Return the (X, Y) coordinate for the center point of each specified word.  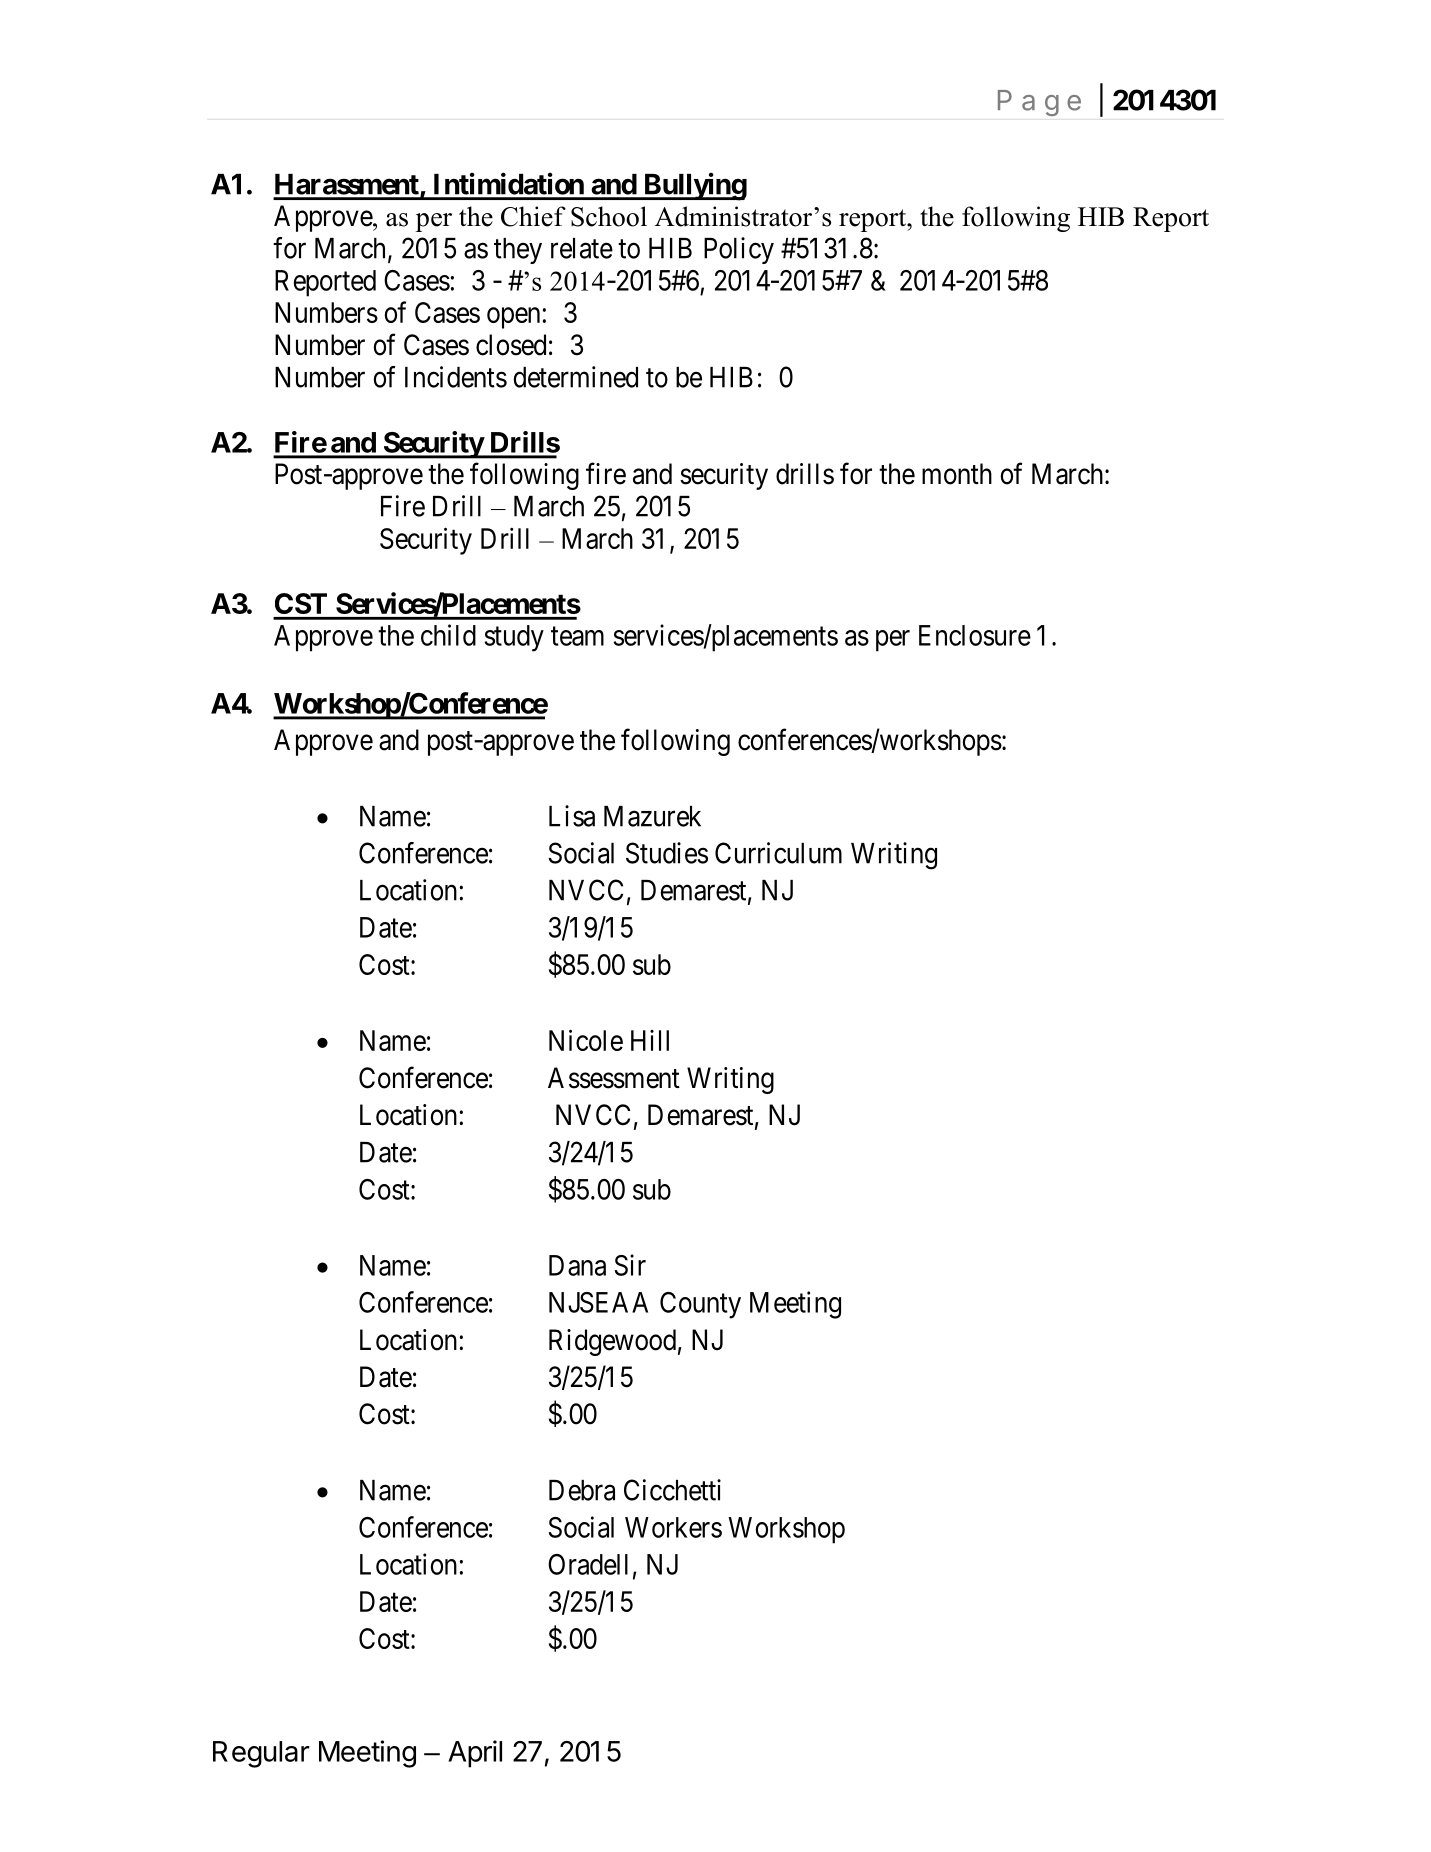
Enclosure (975, 635)
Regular (261, 1754)
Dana (577, 1265)
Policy (739, 250)
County (700, 1305)
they (518, 251)
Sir (630, 1265)
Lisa (572, 816)
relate (582, 248)
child (448, 635)
